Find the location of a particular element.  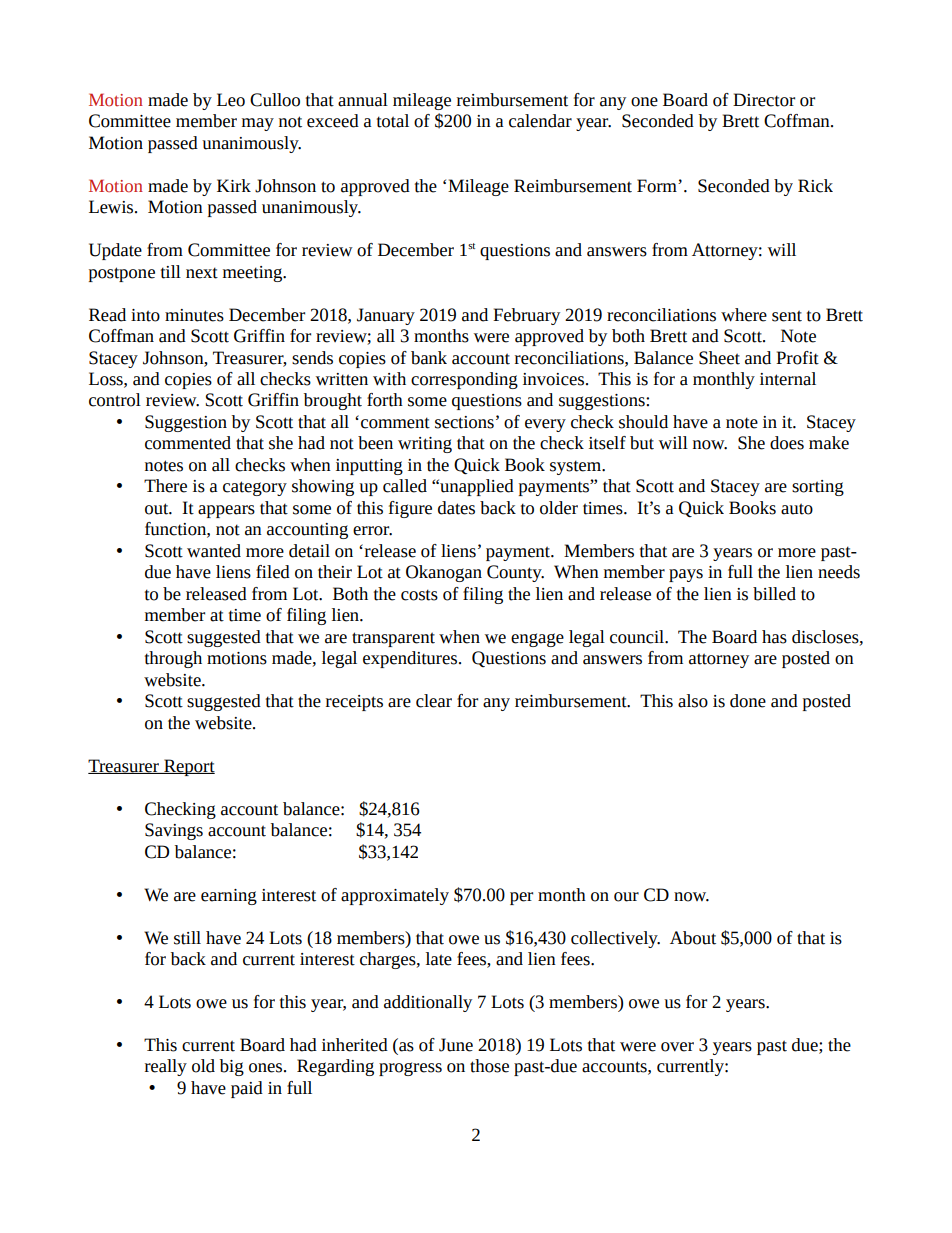

There is located at coordinates (165, 486).
